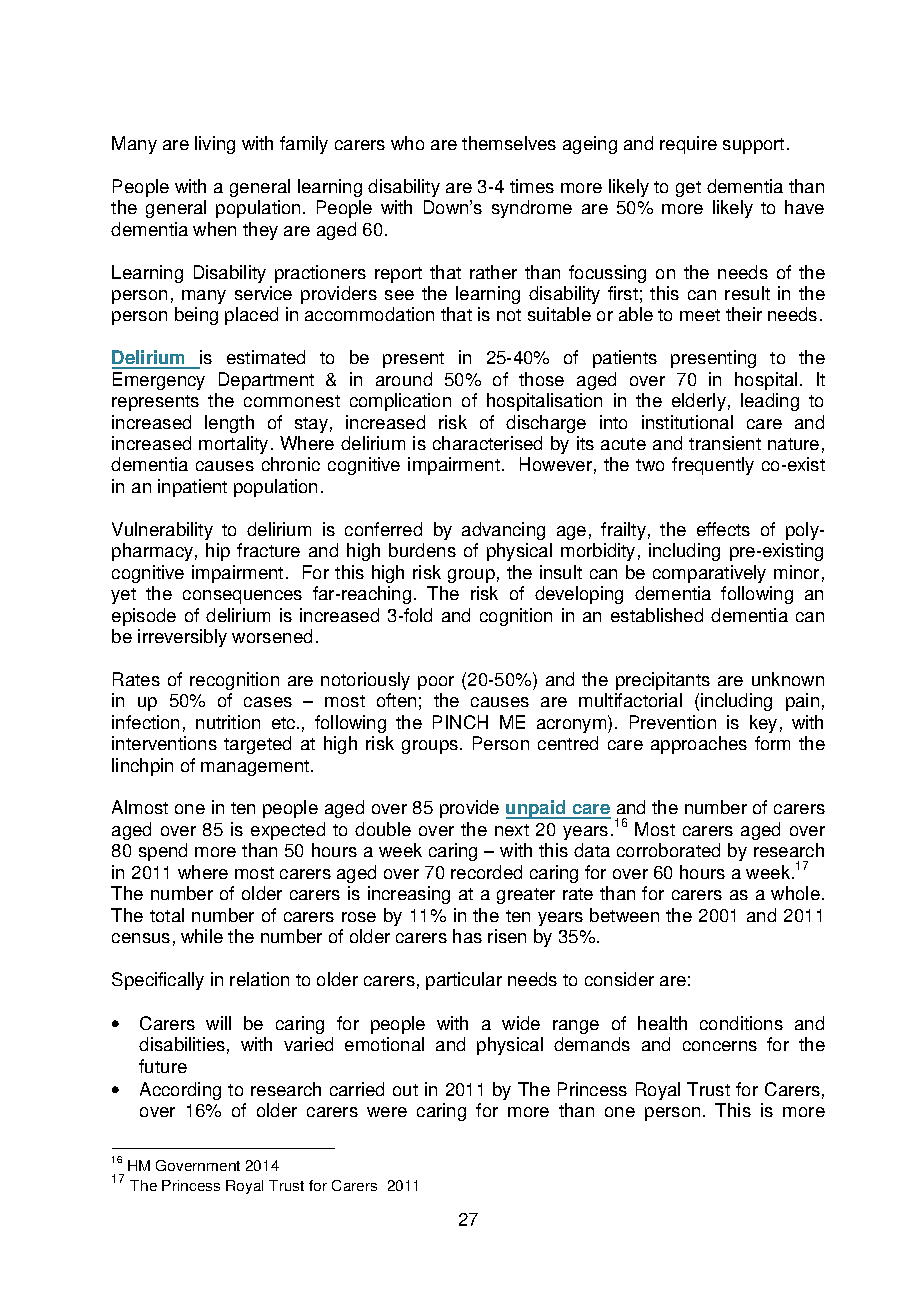 The image size is (924, 1308). Describe the element at coordinates (720, 1046) in the screenshot. I see `concerns` at that location.
